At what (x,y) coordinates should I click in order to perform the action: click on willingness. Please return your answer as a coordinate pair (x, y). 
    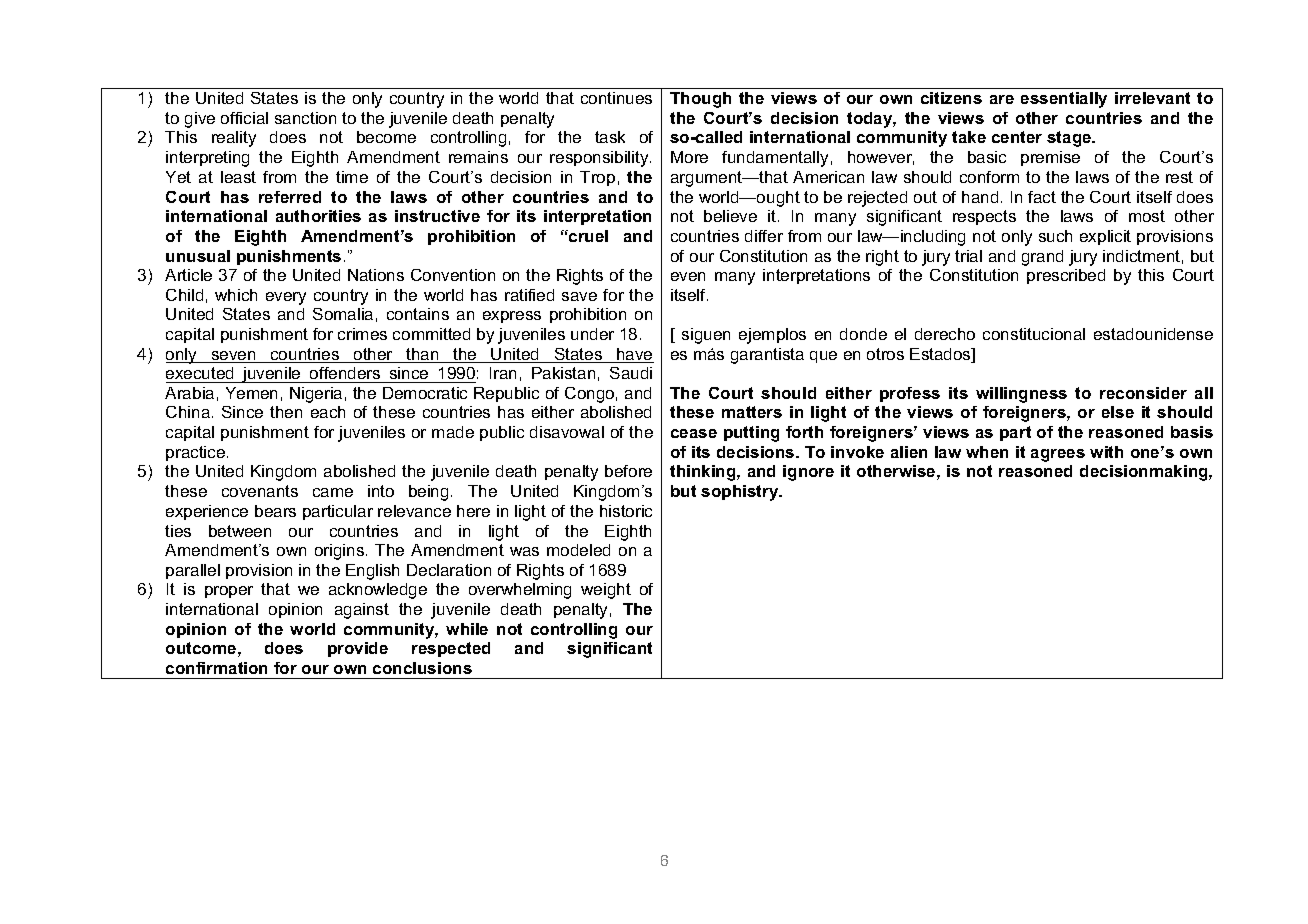
    Looking at the image, I should click on (1021, 395).
